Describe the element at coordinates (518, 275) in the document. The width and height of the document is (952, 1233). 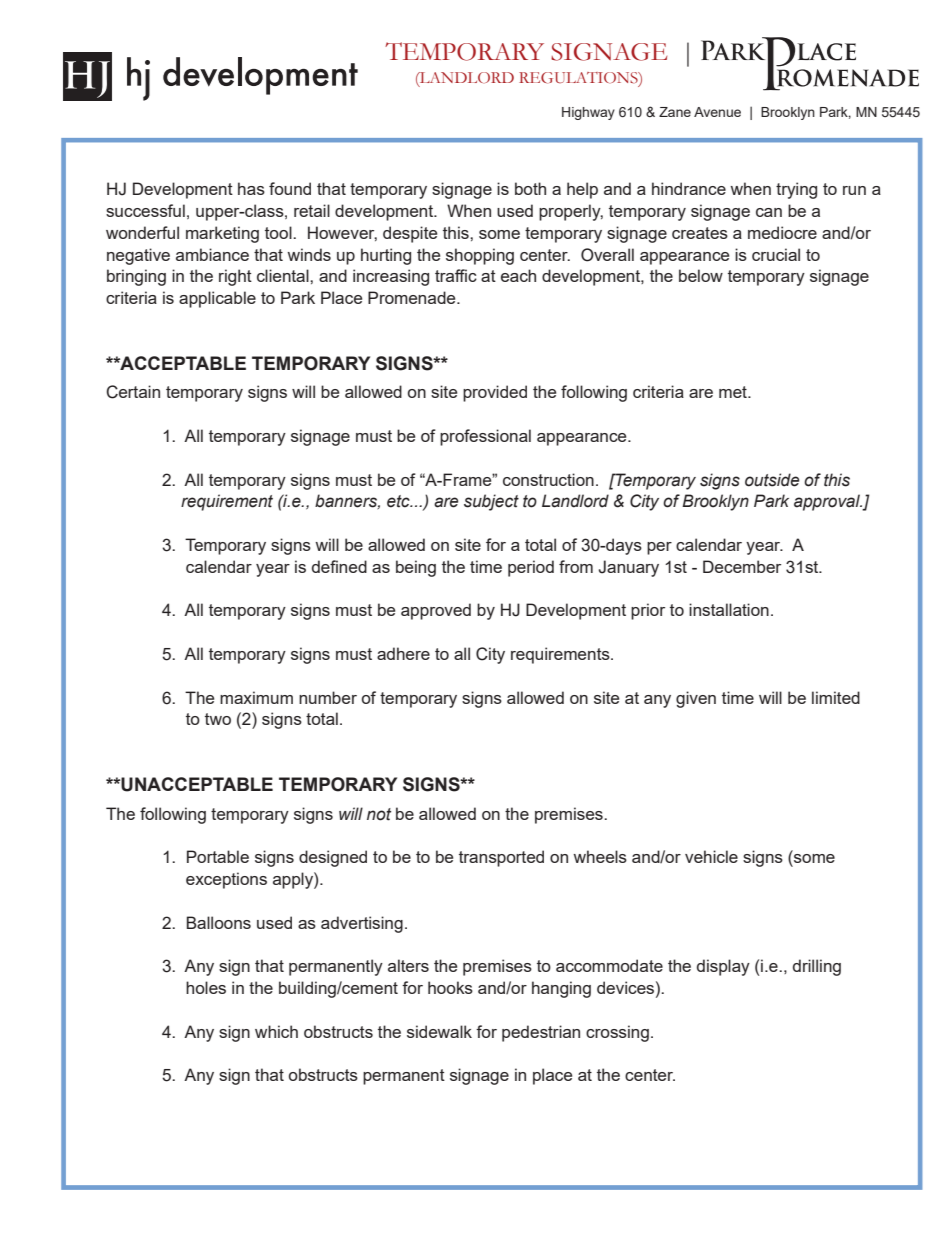
I see `each` at that location.
